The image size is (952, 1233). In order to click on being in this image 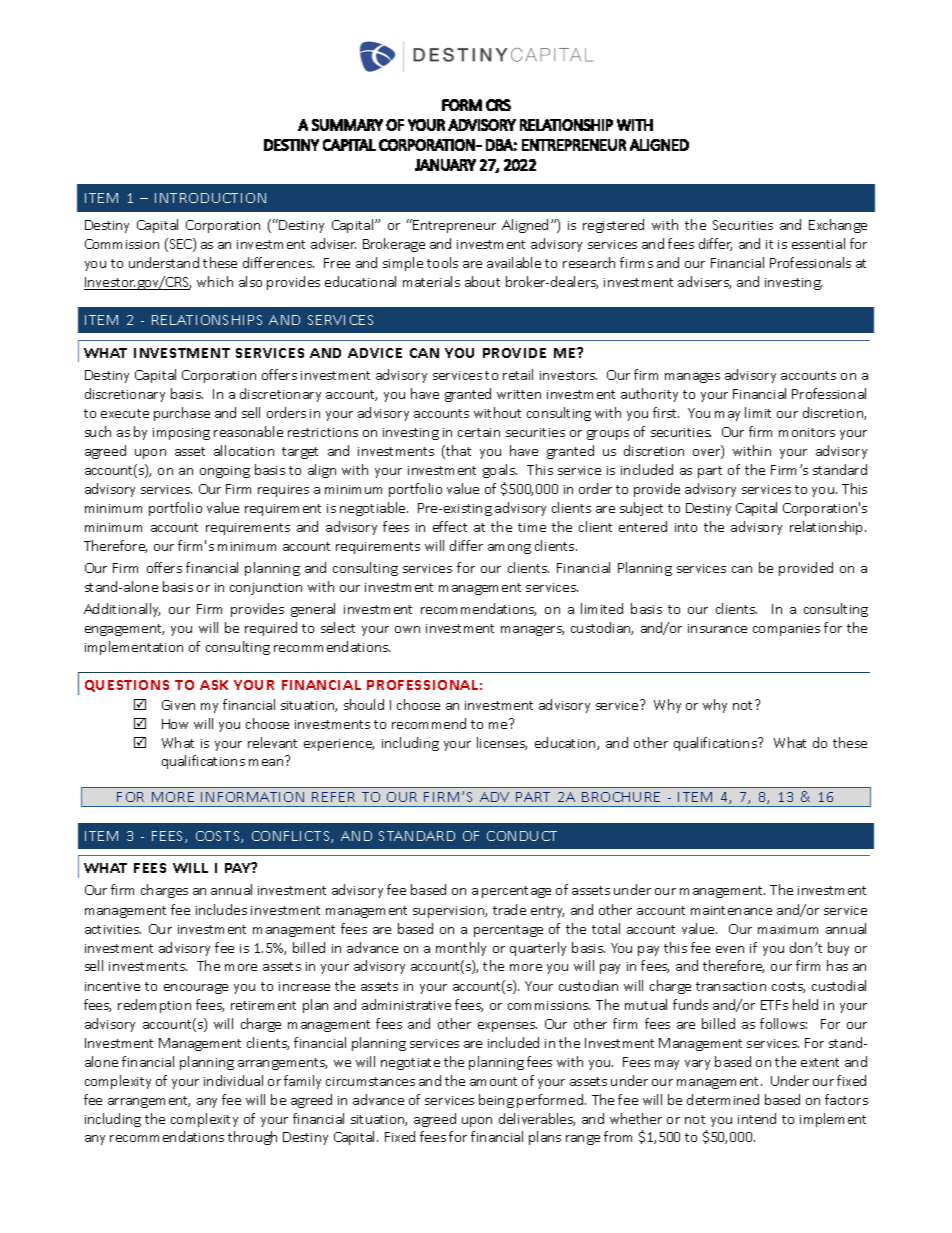, I will do `click(496, 1101)`.
